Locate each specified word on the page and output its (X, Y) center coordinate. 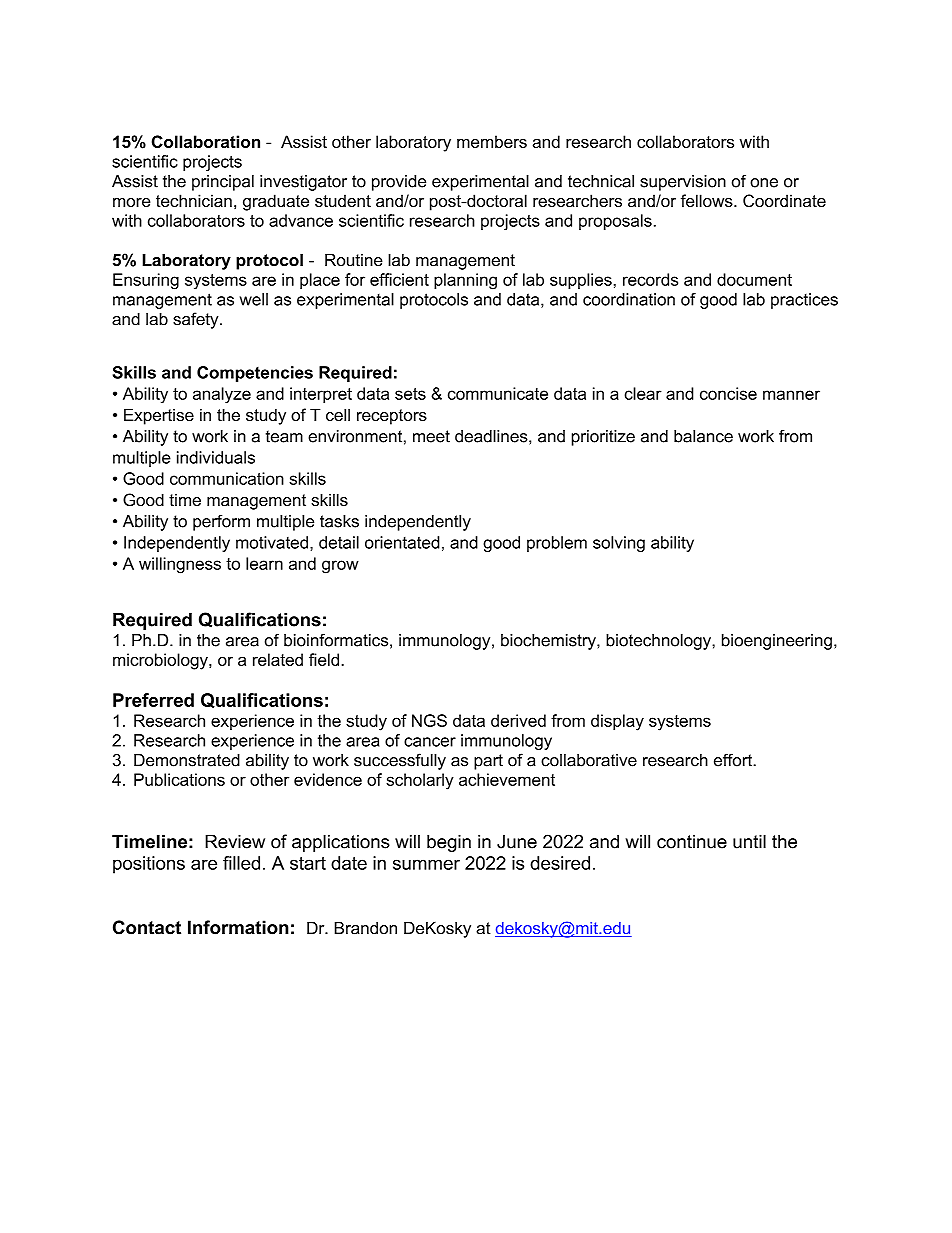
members (492, 141)
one (764, 183)
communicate (498, 393)
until (749, 841)
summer (426, 864)
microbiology (161, 661)
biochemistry (549, 642)
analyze (222, 395)
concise (728, 393)
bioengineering (777, 642)
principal (223, 183)
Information (238, 927)
